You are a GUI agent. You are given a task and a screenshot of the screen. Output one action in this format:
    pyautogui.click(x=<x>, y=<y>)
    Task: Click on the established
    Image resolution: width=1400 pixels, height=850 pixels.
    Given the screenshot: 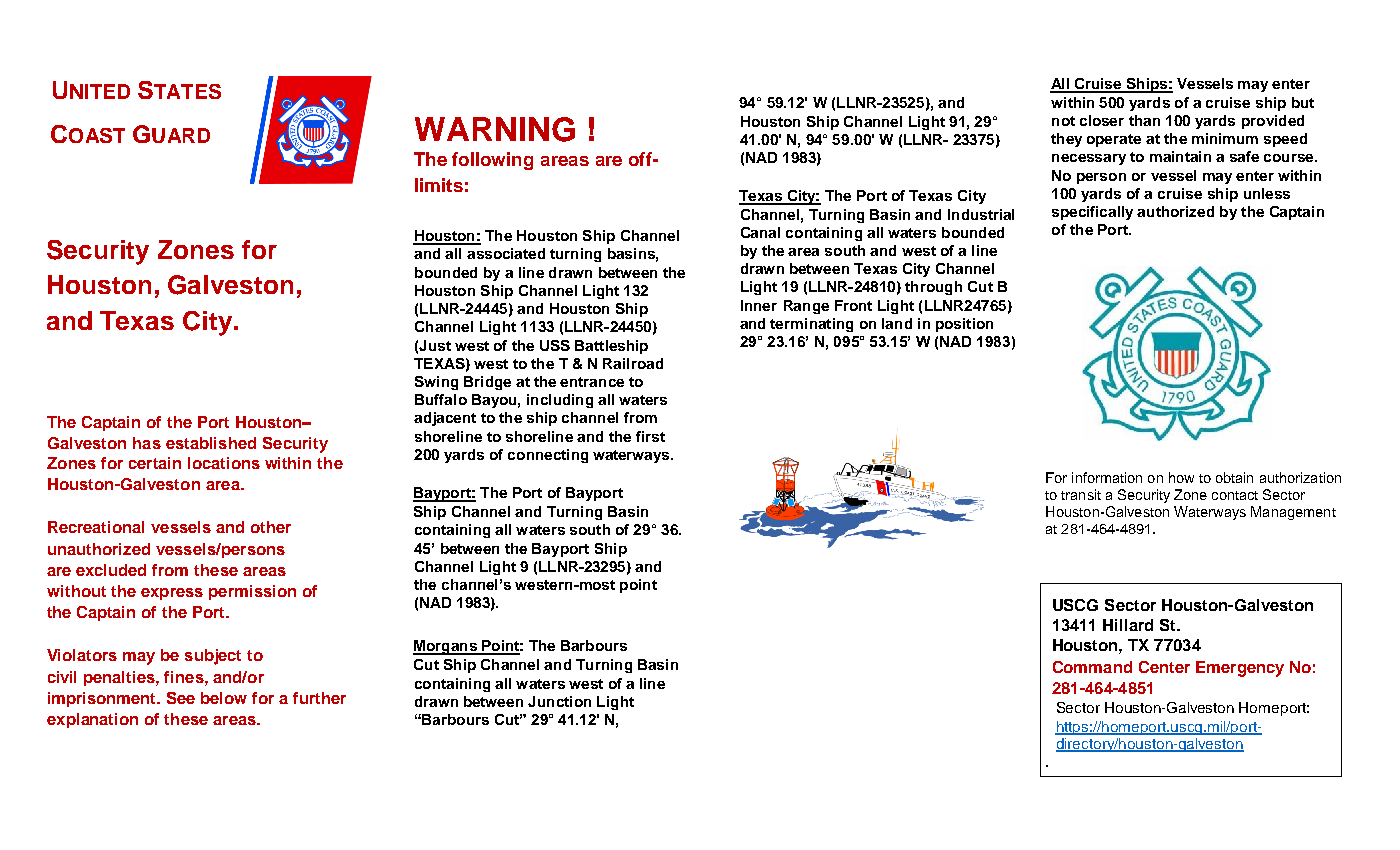 What is the action you would take?
    pyautogui.click(x=211, y=443)
